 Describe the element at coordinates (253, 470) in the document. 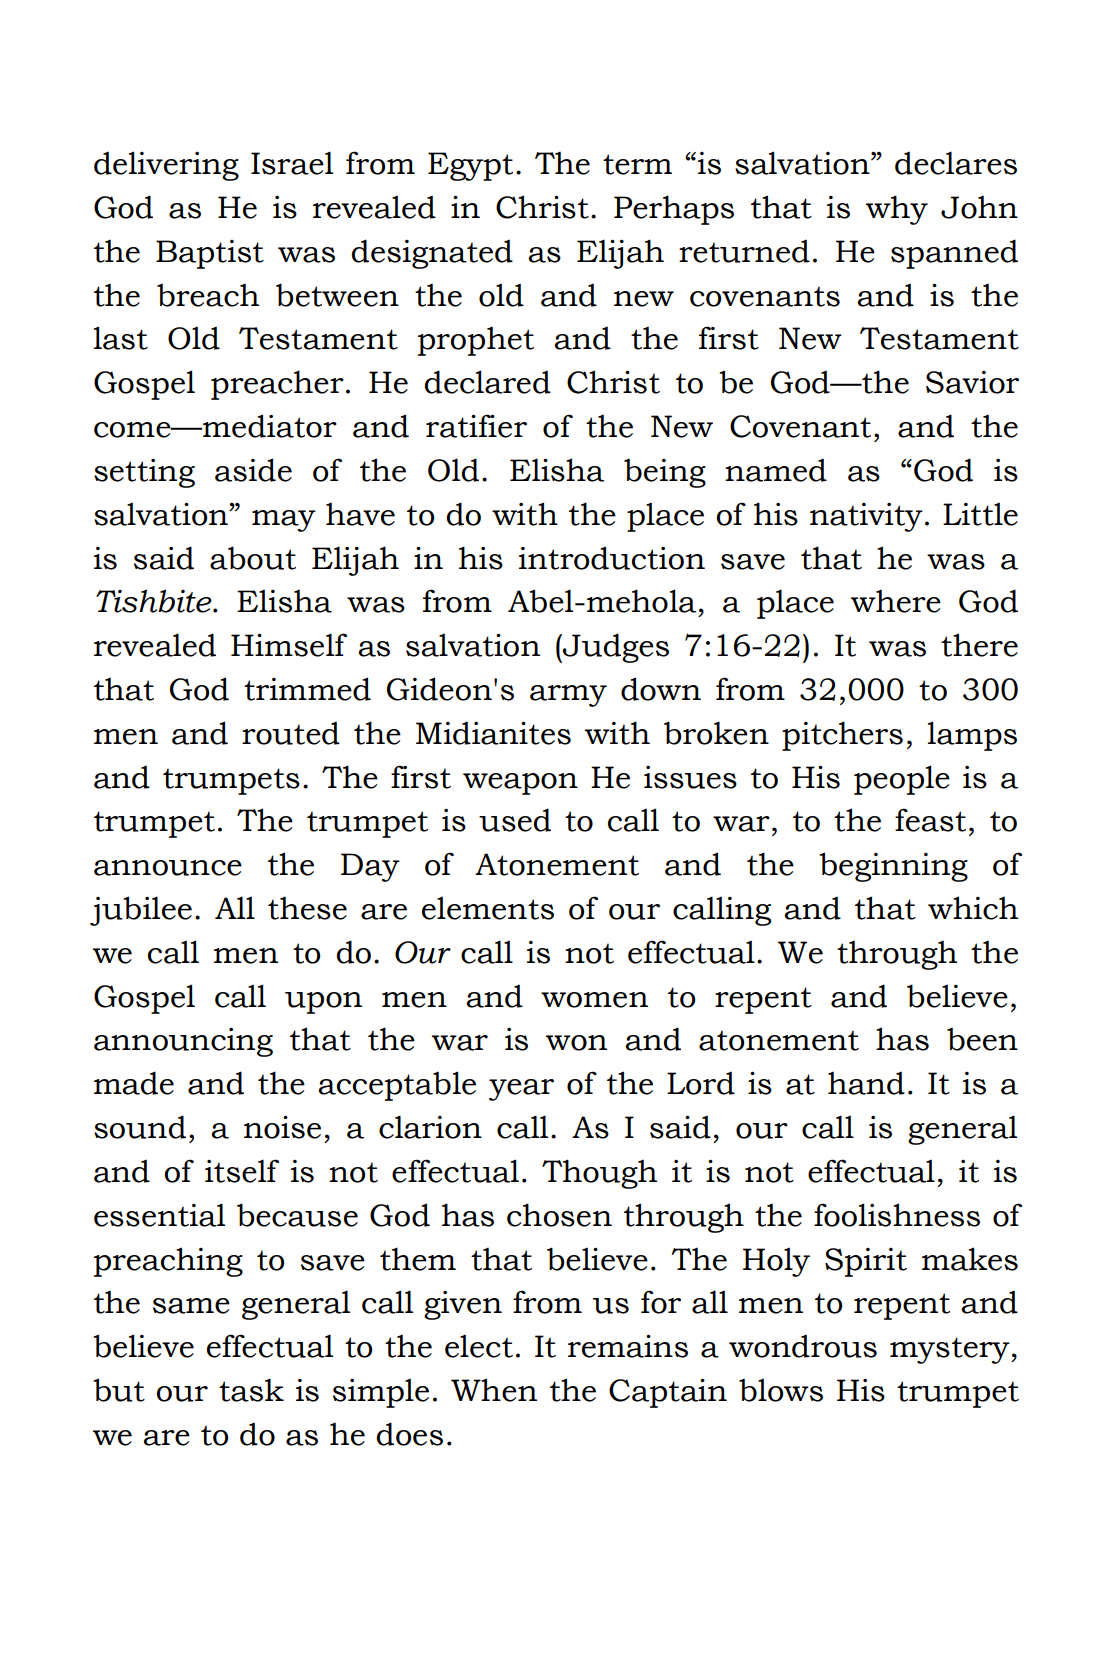

I see `aside` at that location.
